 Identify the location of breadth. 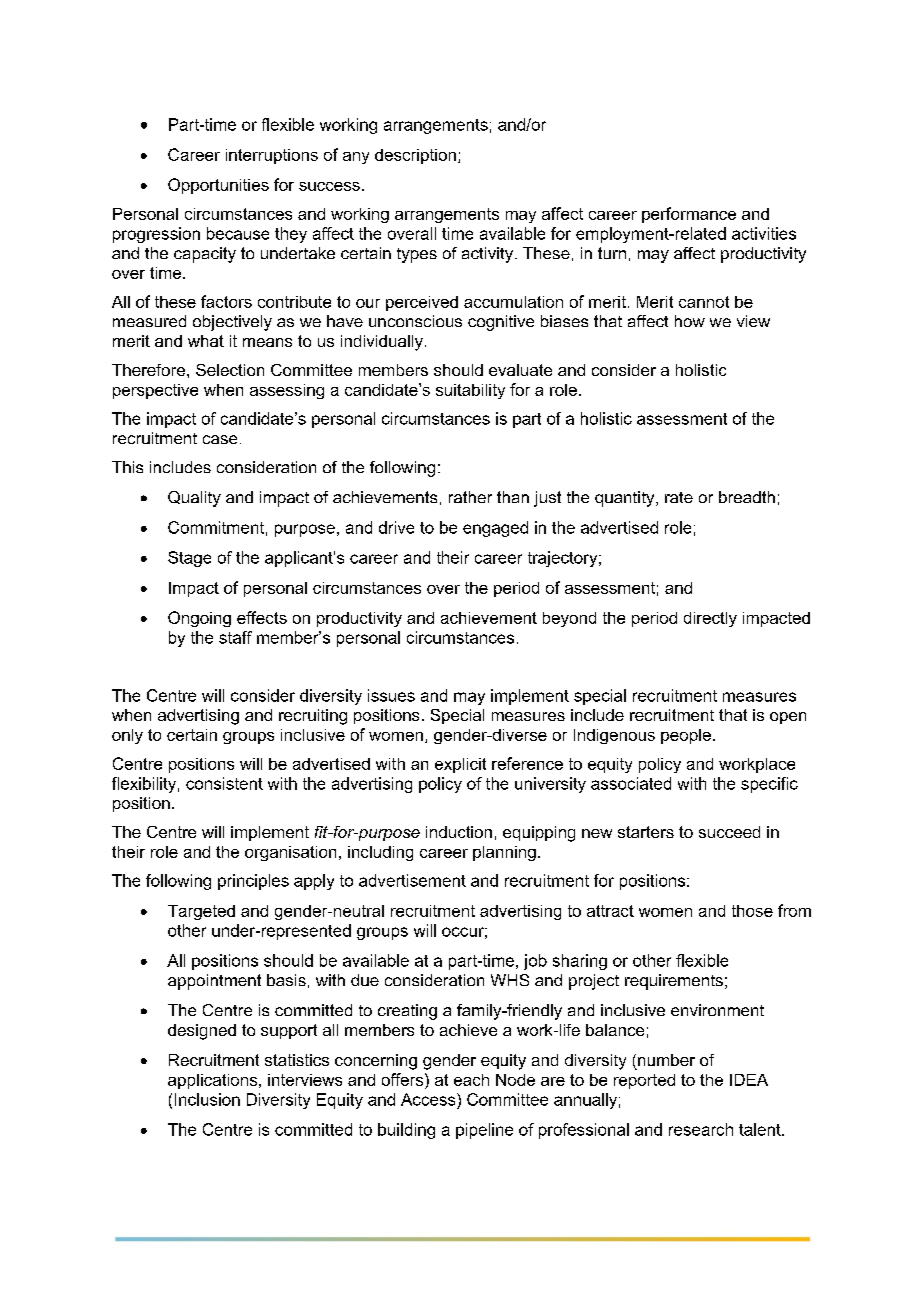
(747, 497).
